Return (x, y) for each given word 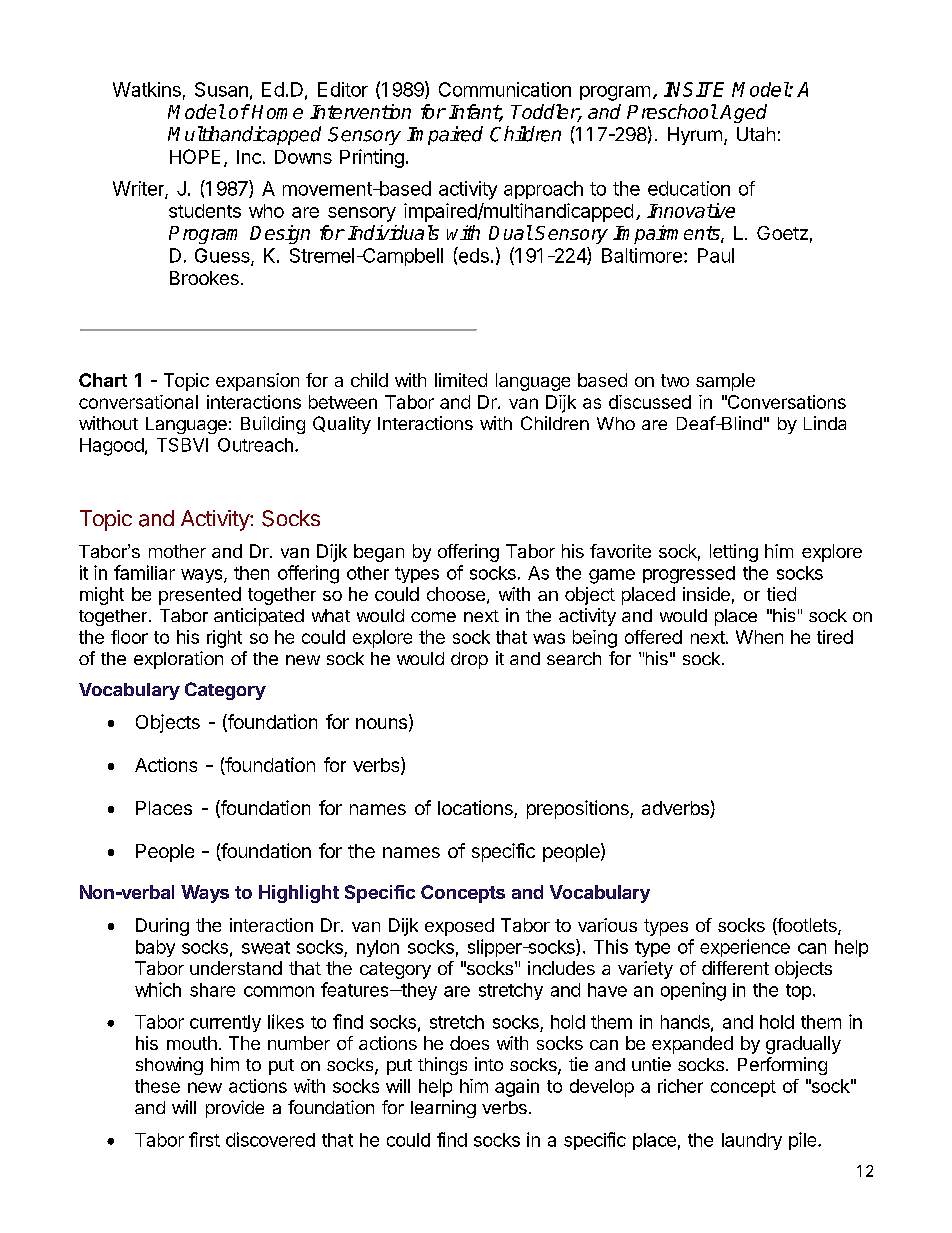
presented (200, 596)
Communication (505, 89)
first (204, 1139)
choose (456, 594)
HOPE (195, 156)
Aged (743, 113)
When (759, 637)
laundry (752, 1141)
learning (443, 1109)
